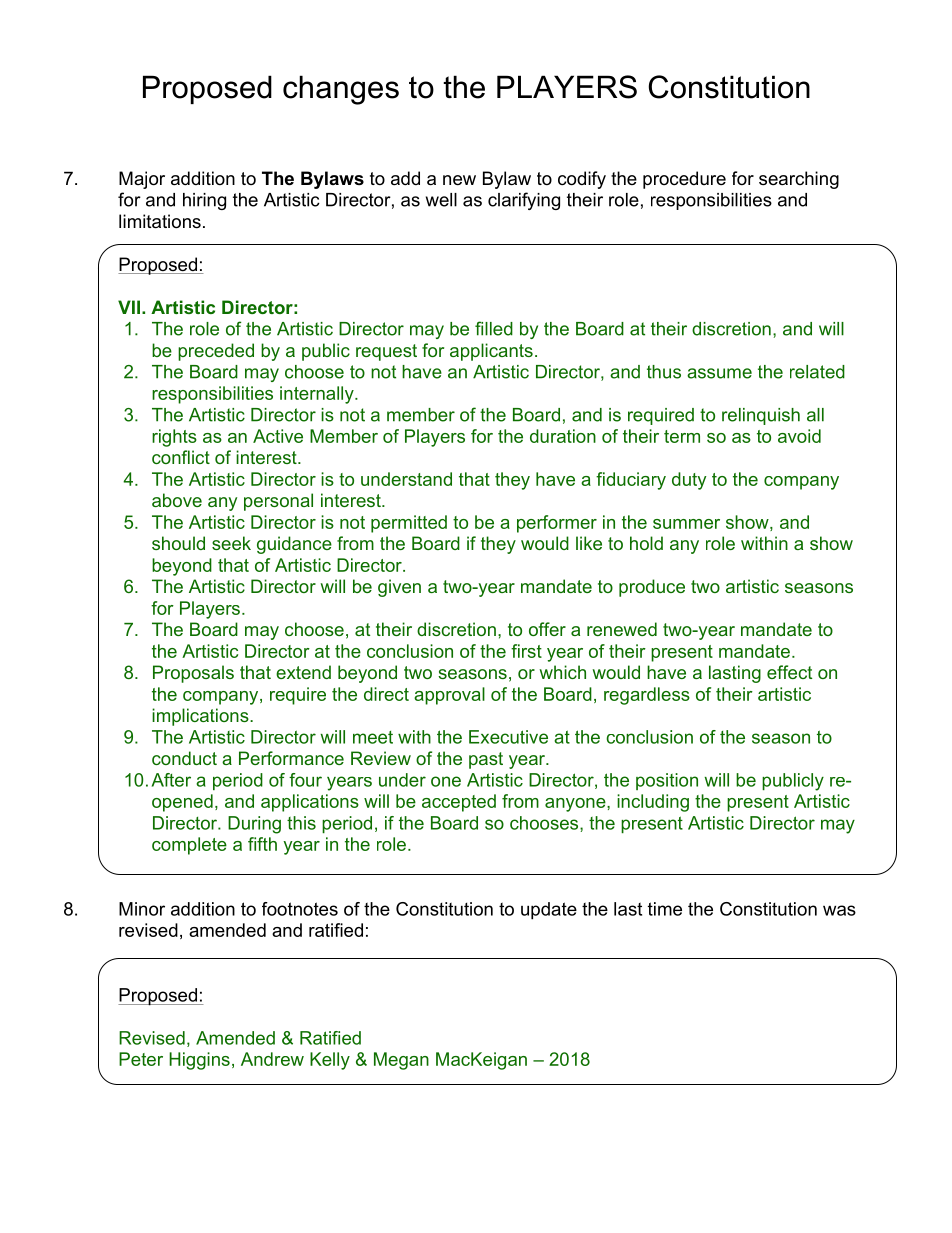  What do you see at coordinates (761, 416) in the screenshot?
I see `relinquish` at bounding box center [761, 416].
